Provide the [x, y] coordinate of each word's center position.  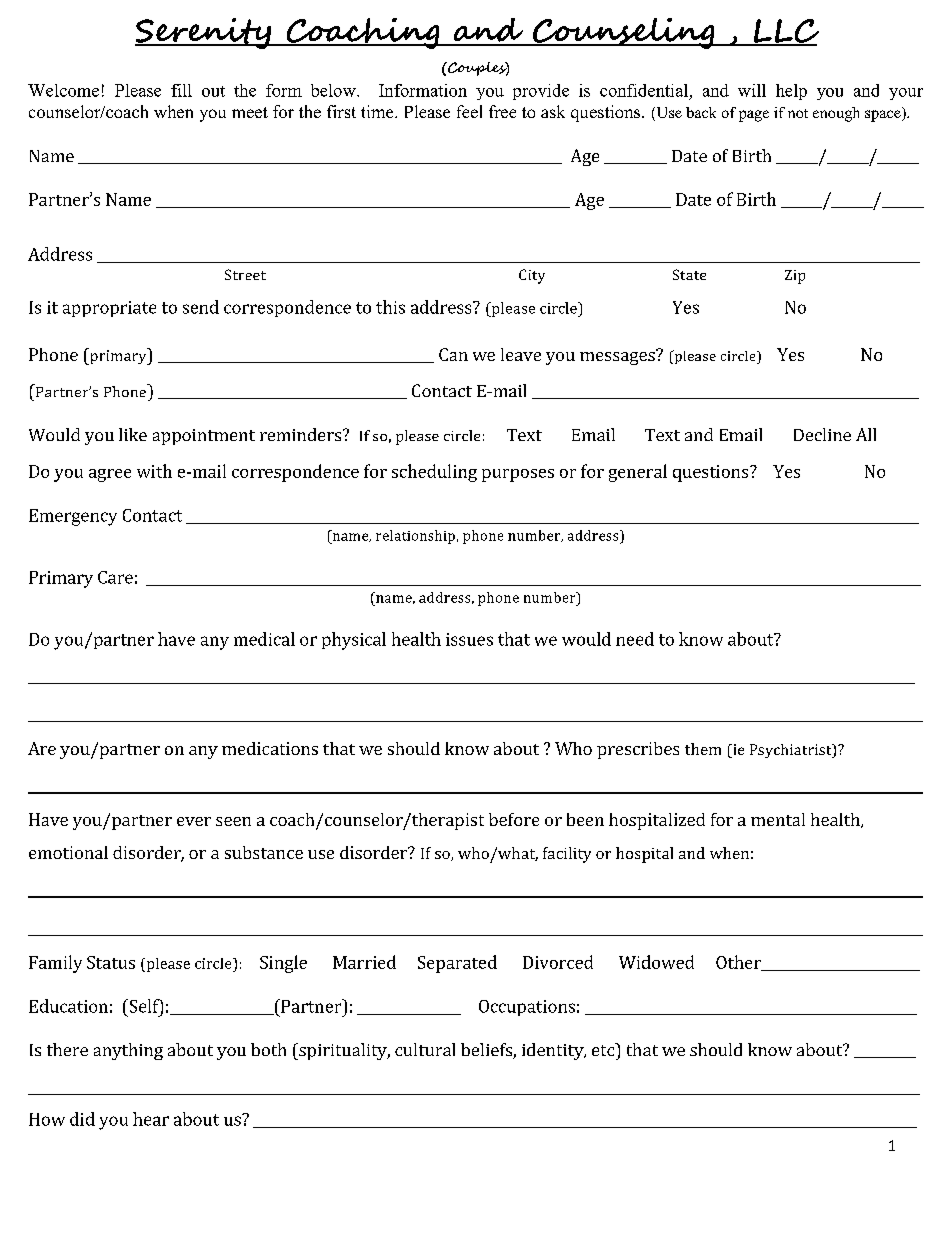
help [791, 92]
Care [115, 577]
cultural [425, 1049]
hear [151, 1119]
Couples [477, 69]
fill [181, 90]
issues [469, 639]
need [635, 639]
